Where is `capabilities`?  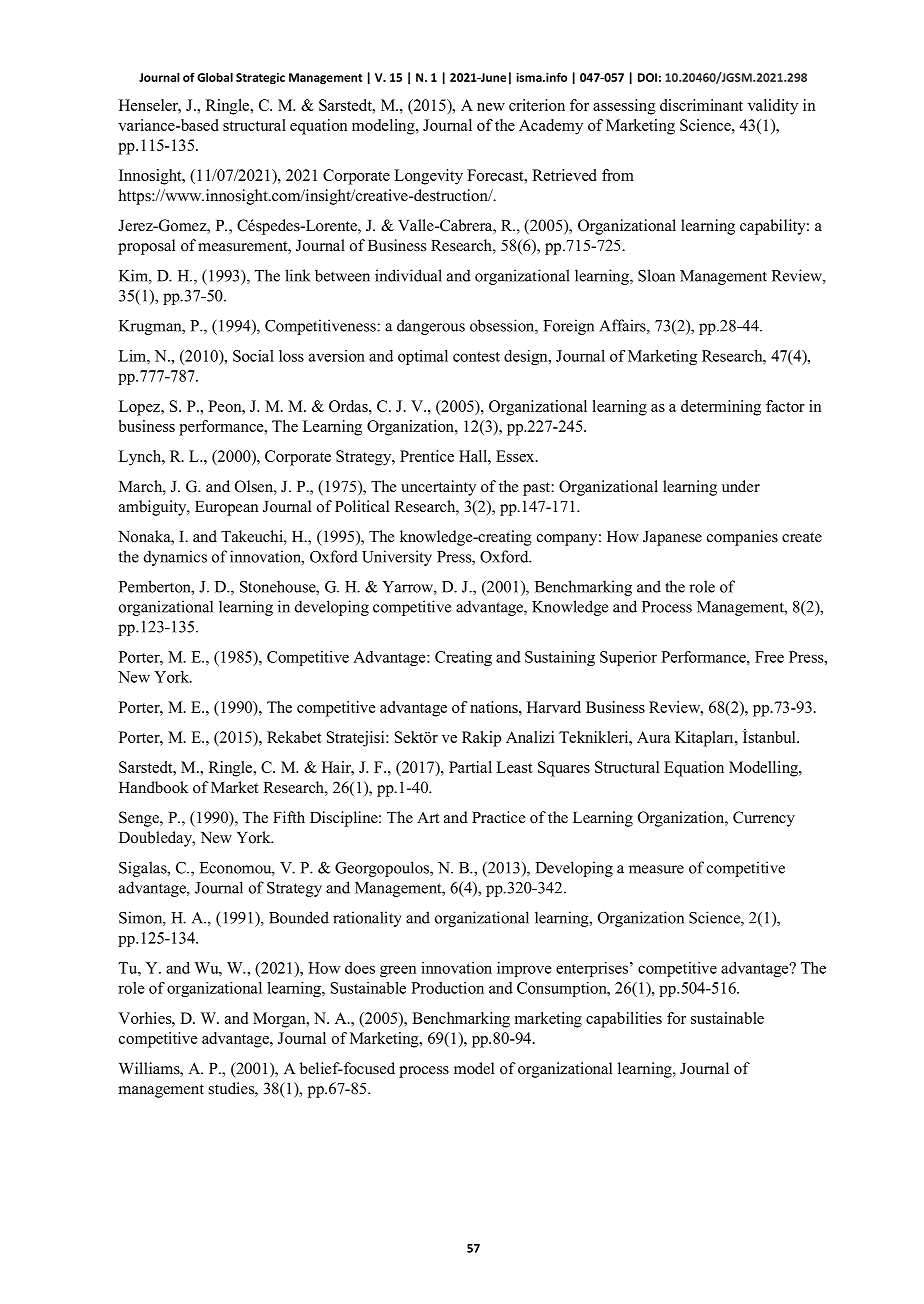 capabilities is located at coordinates (624, 1020).
